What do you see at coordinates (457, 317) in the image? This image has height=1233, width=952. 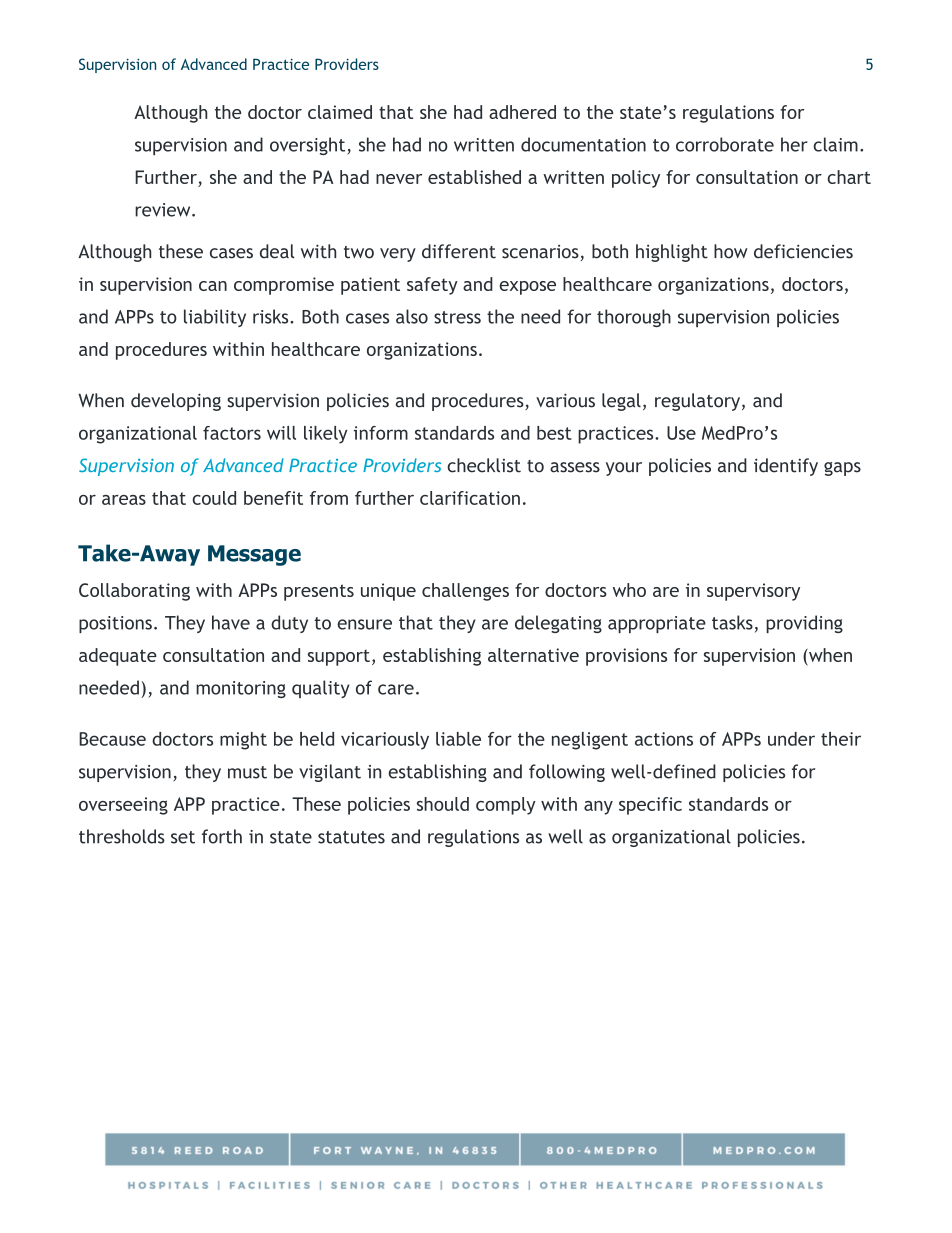 I see `stress` at bounding box center [457, 317].
